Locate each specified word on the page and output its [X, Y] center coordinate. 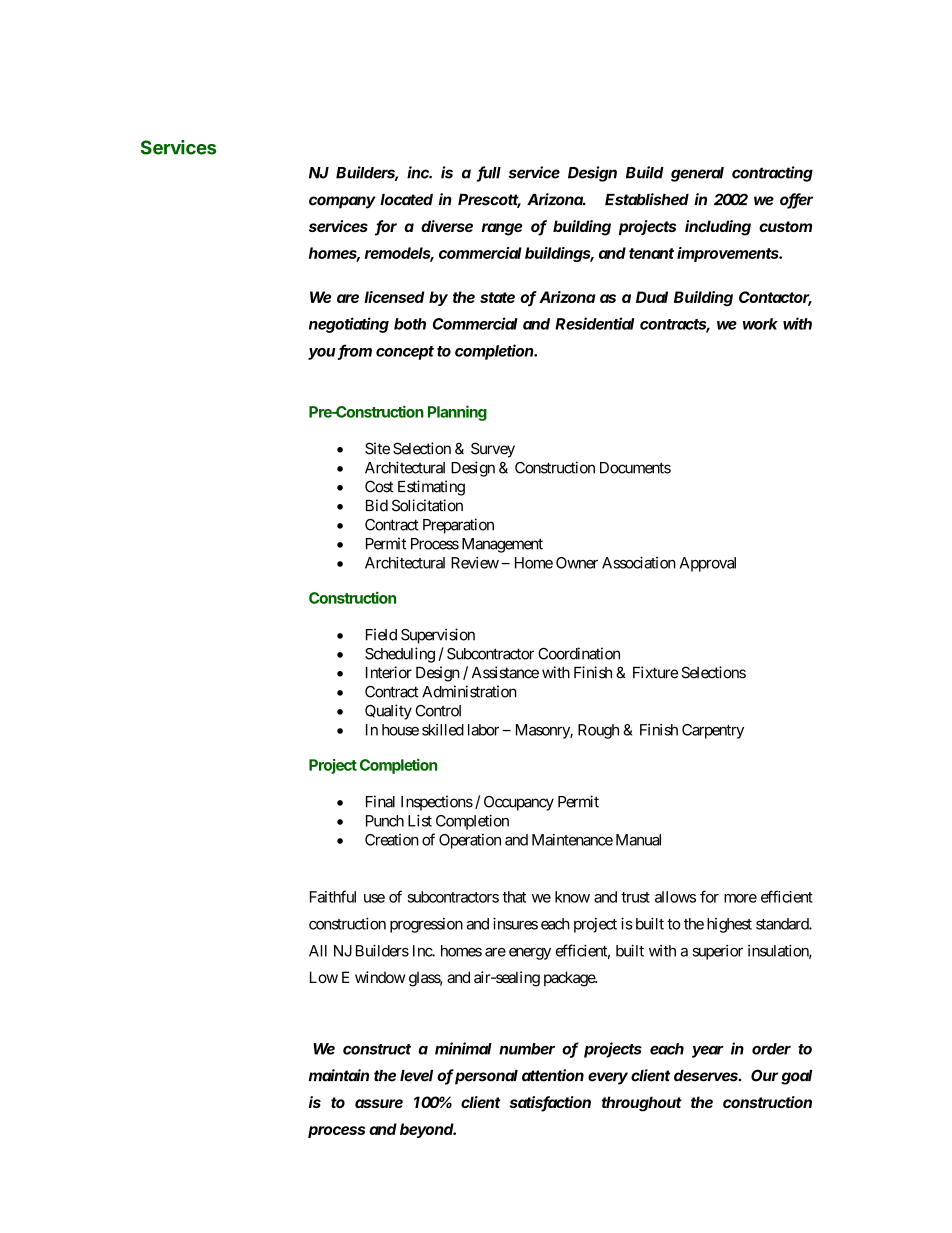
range [502, 229]
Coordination [579, 653]
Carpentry [713, 731]
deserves [707, 1076]
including [718, 228]
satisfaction [550, 1103]
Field [381, 634]
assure [379, 1103]
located [406, 200]
